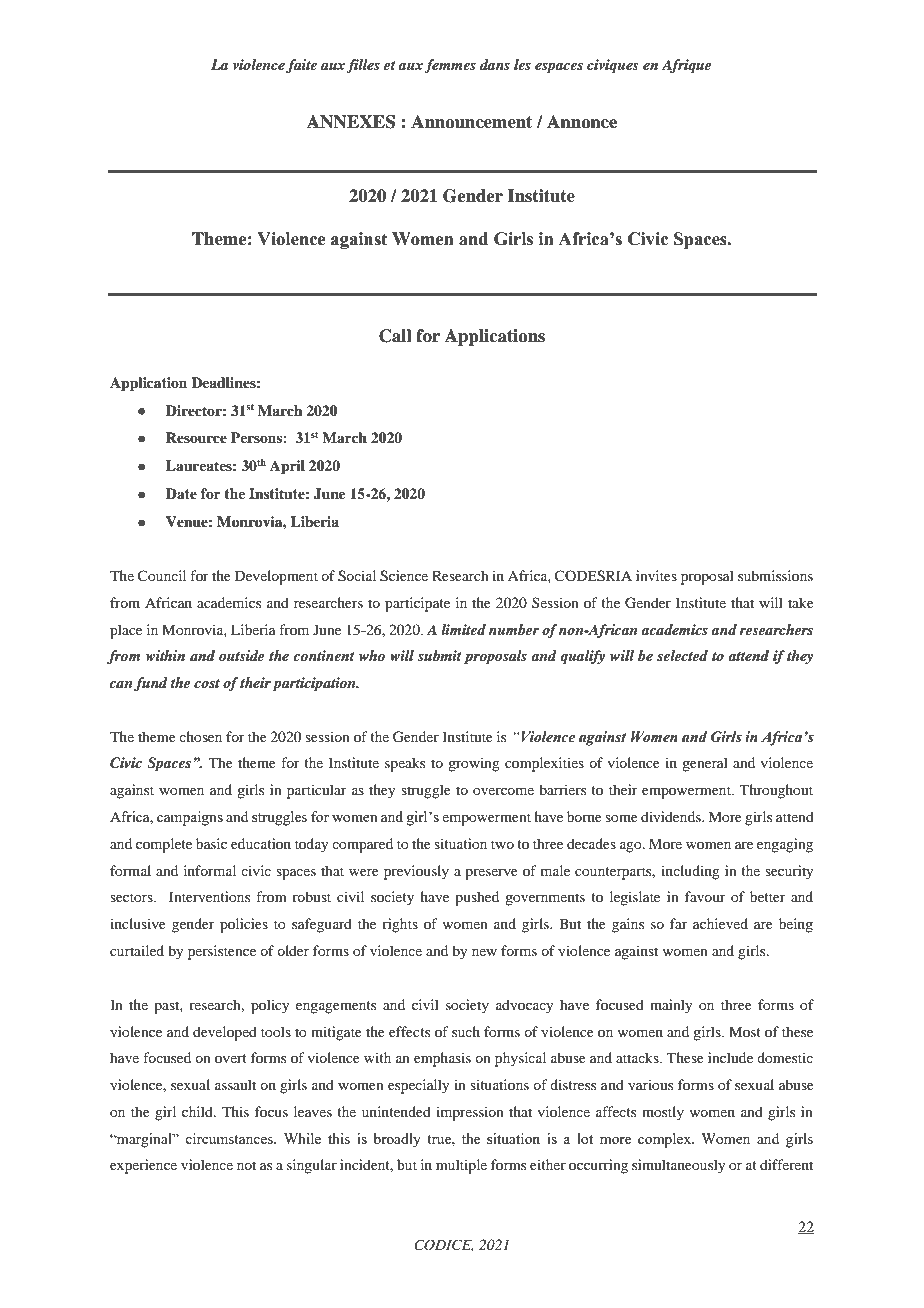 The height and width of the screenshot is (1308, 924). Describe the element at coordinates (474, 764) in the screenshot. I see `growing` at that location.
